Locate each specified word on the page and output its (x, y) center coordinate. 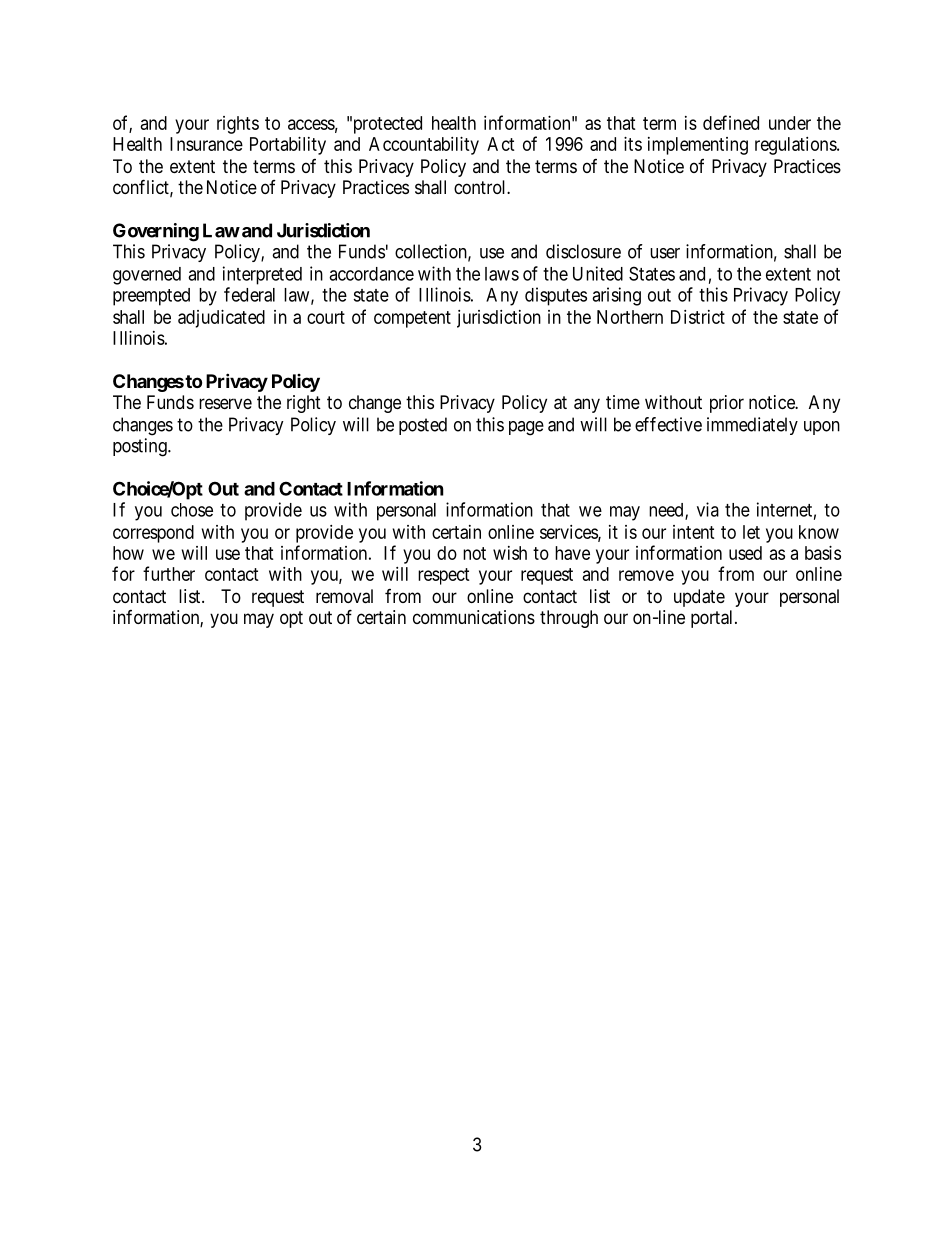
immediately (752, 426)
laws (502, 274)
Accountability (424, 146)
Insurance (206, 144)
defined (731, 122)
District (698, 317)
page (526, 428)
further (169, 573)
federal (249, 294)
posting (141, 447)
